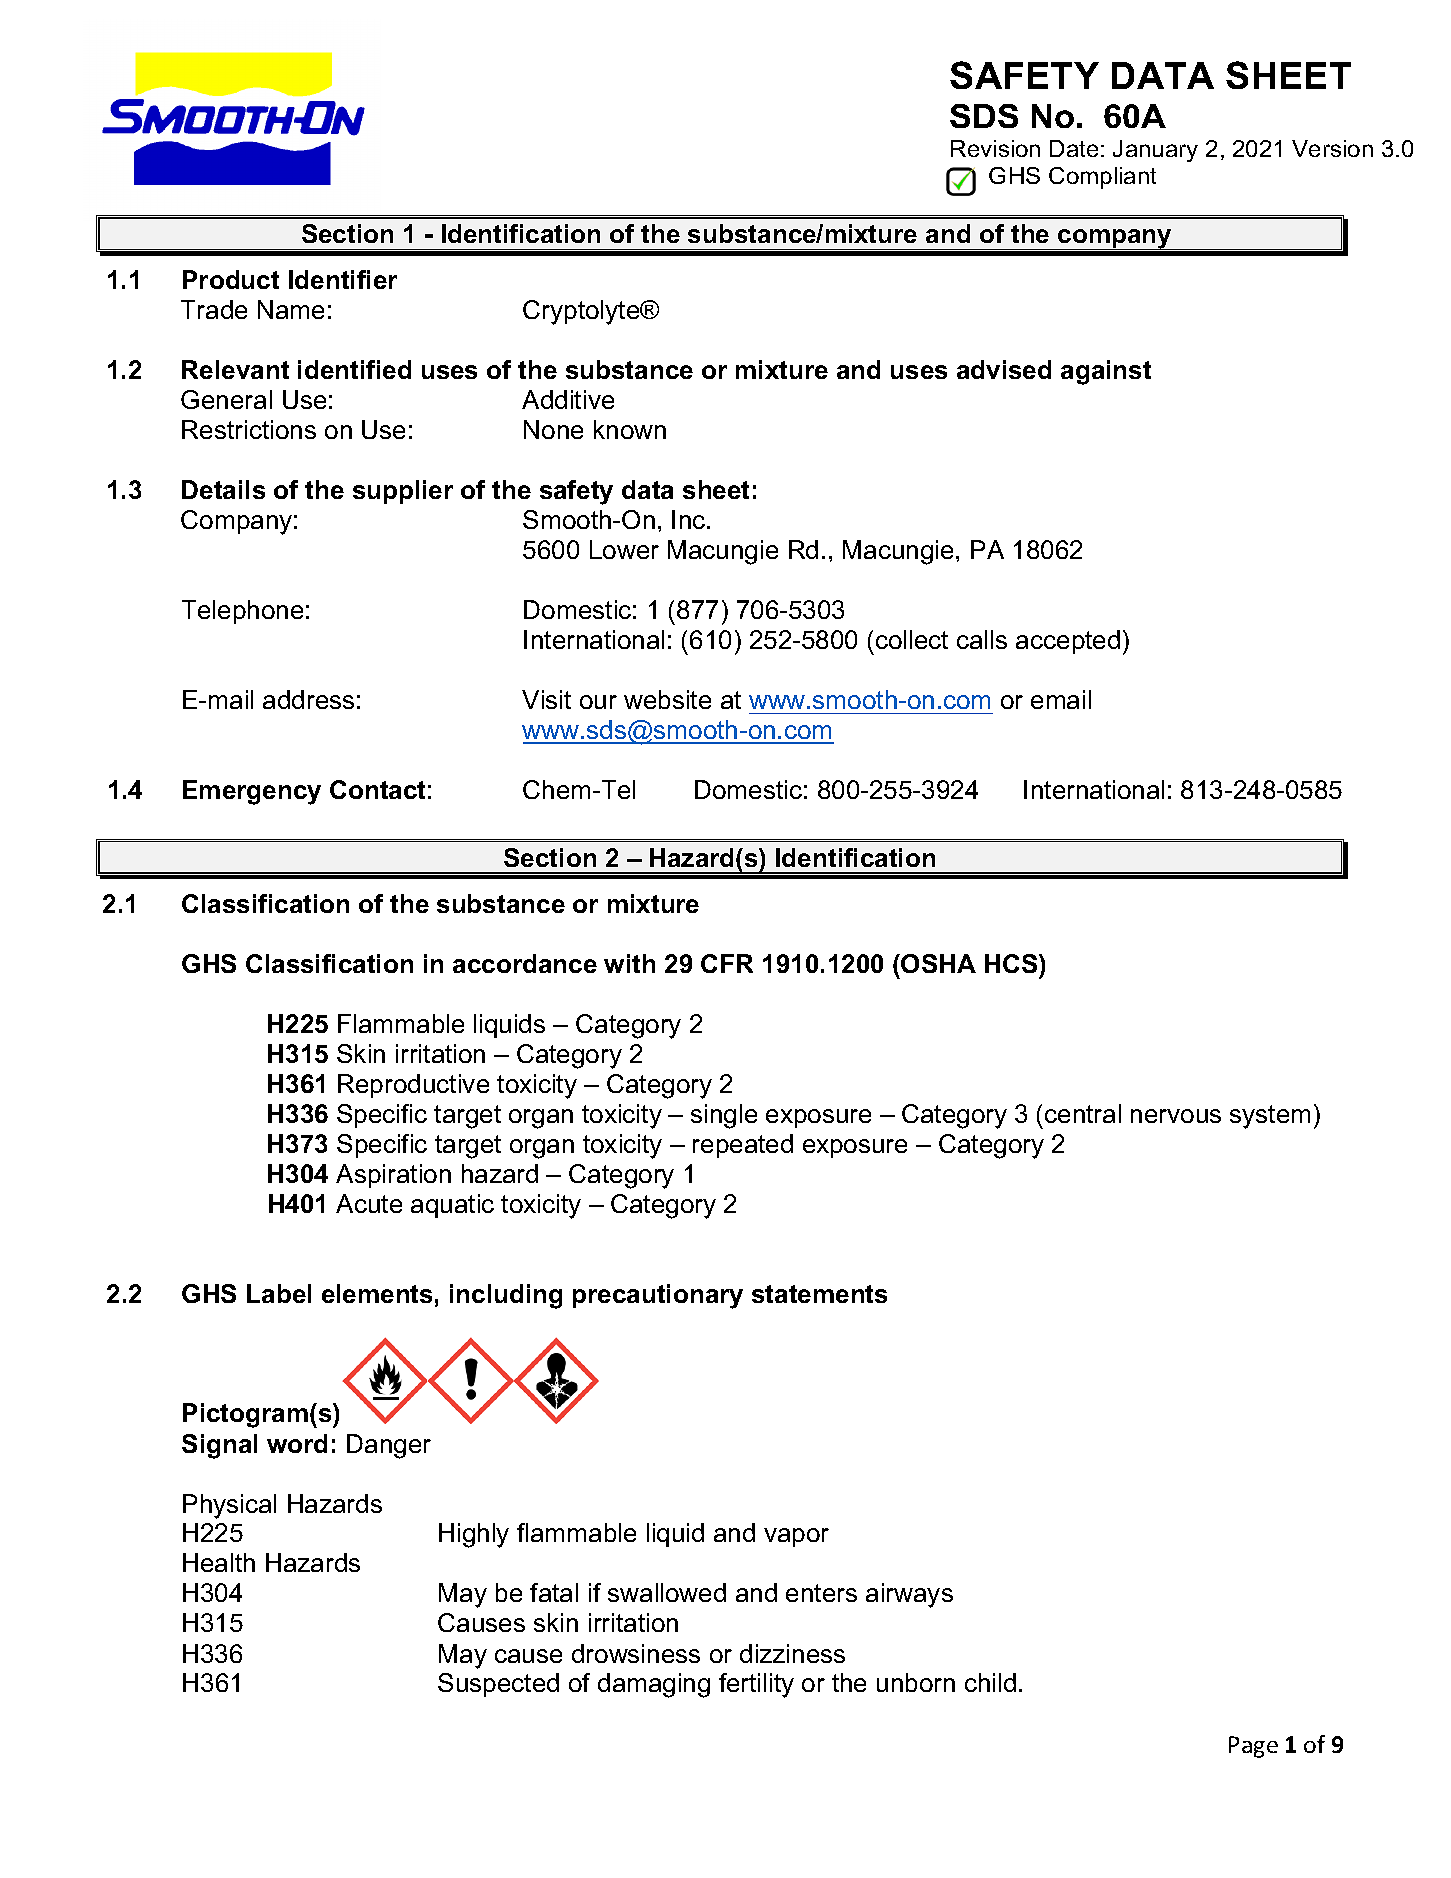  I want to click on January, so click(1155, 151).
